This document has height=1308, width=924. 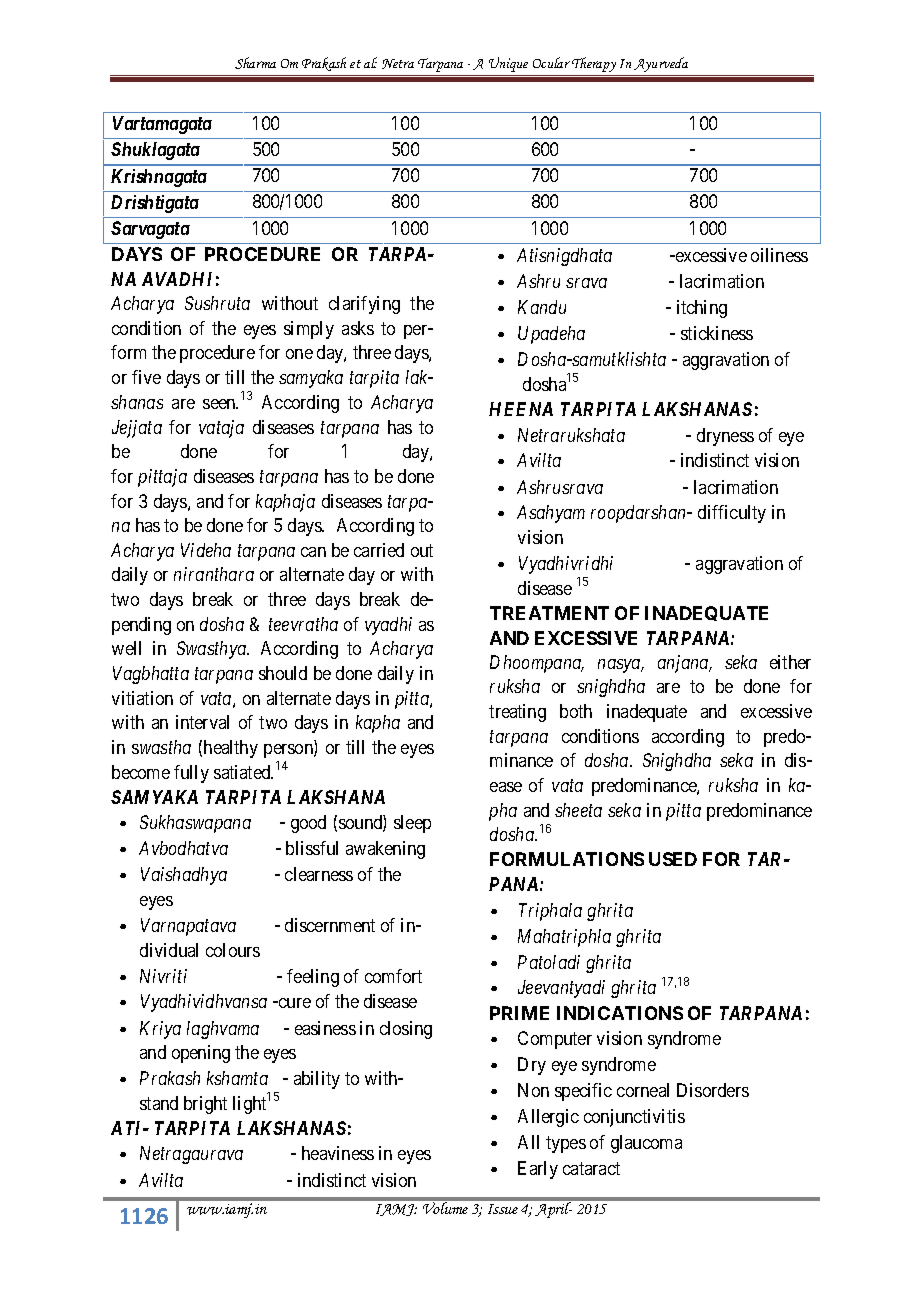 What do you see at coordinates (673, 859) in the document?
I see `USED` at bounding box center [673, 859].
